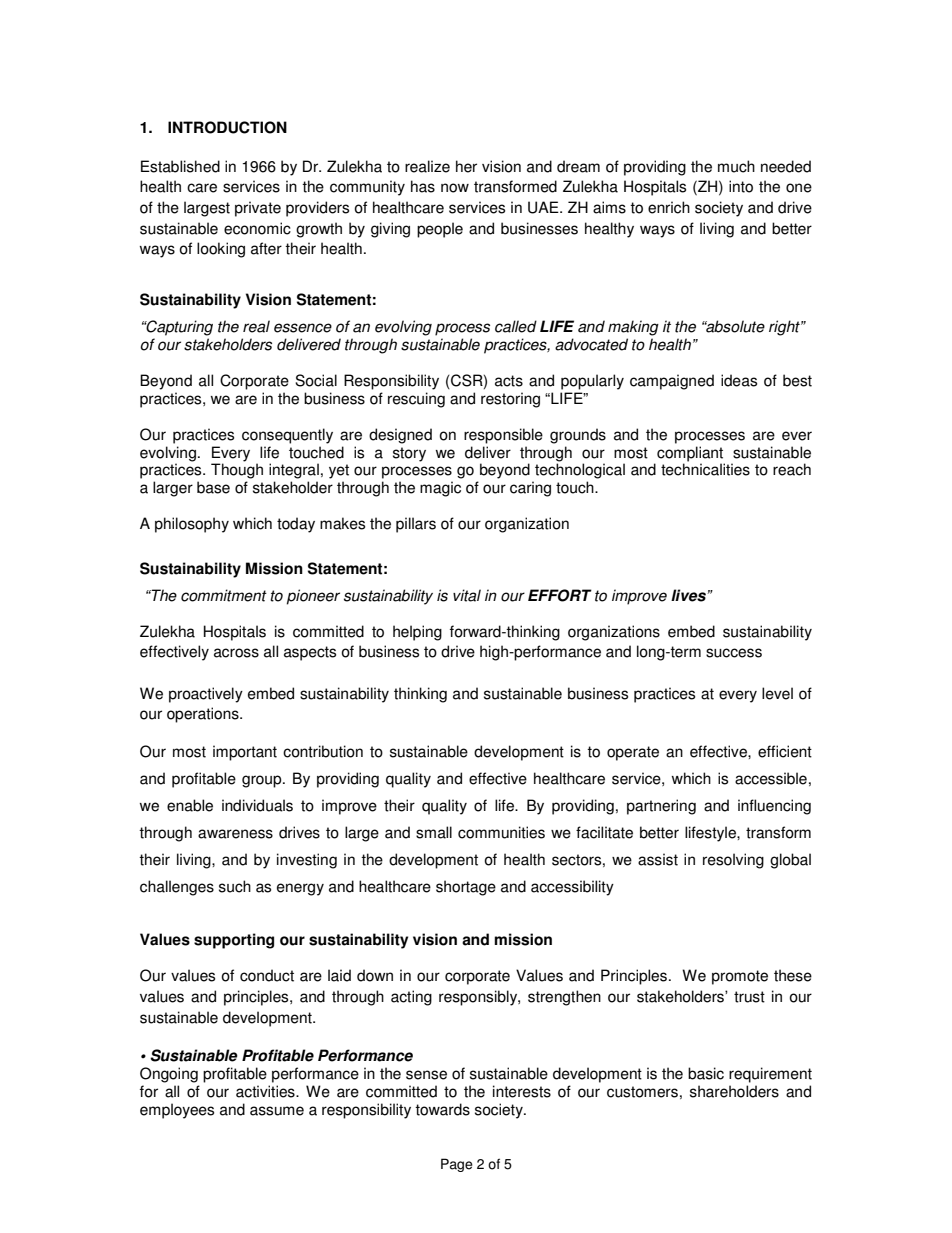 The height and width of the screenshot is (1233, 952). I want to click on shareholders, so click(734, 1091).
